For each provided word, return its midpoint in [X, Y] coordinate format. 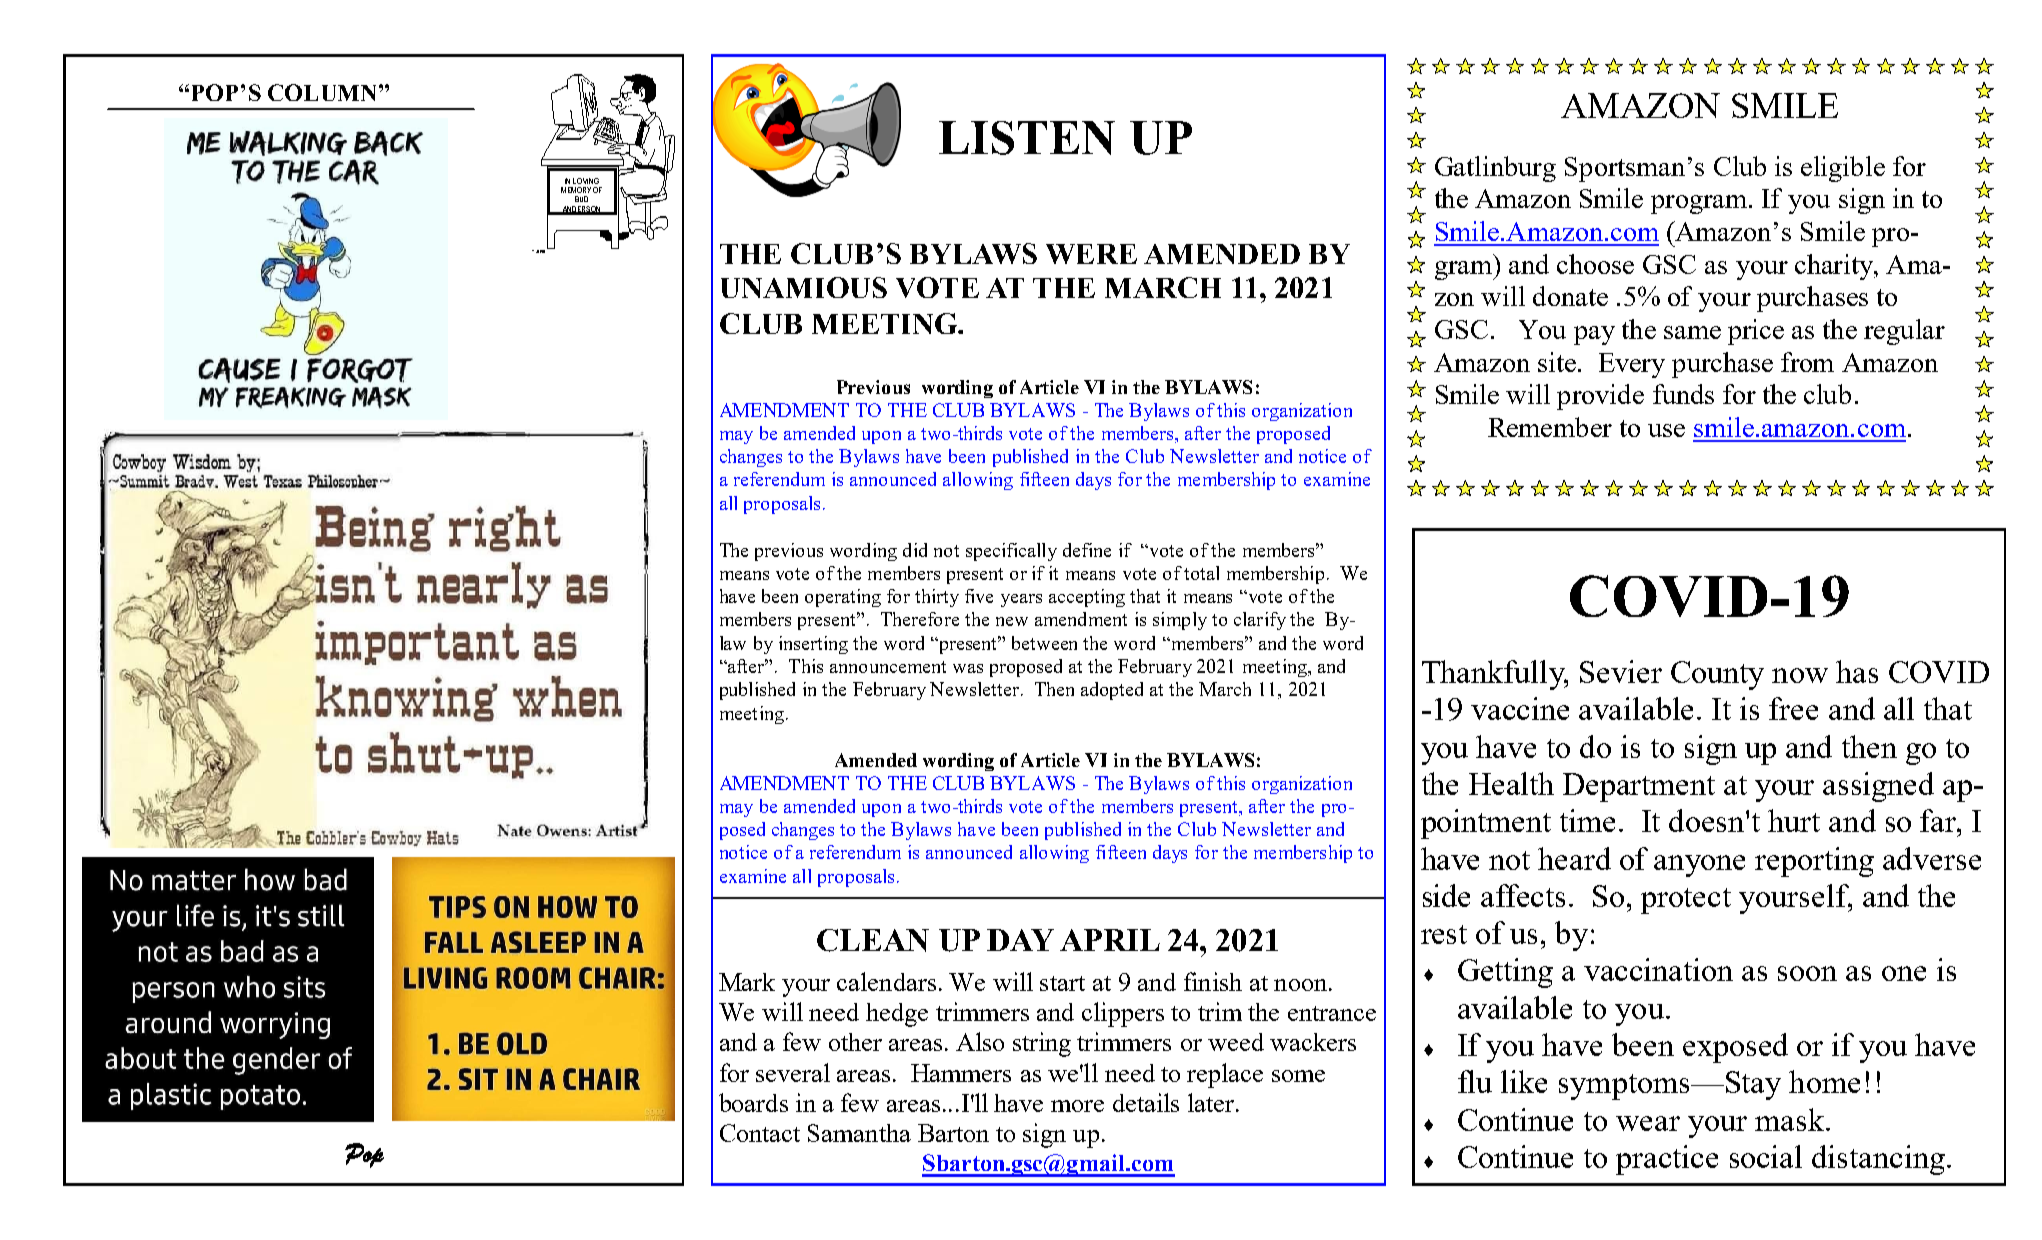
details [1146, 1102]
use [1666, 430]
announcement [888, 667]
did [915, 550]
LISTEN [1027, 138]
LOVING [586, 181]
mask [1791, 1119]
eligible [1843, 169]
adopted [1112, 691]
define [1087, 550]
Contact [760, 1133]
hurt [1794, 820]
